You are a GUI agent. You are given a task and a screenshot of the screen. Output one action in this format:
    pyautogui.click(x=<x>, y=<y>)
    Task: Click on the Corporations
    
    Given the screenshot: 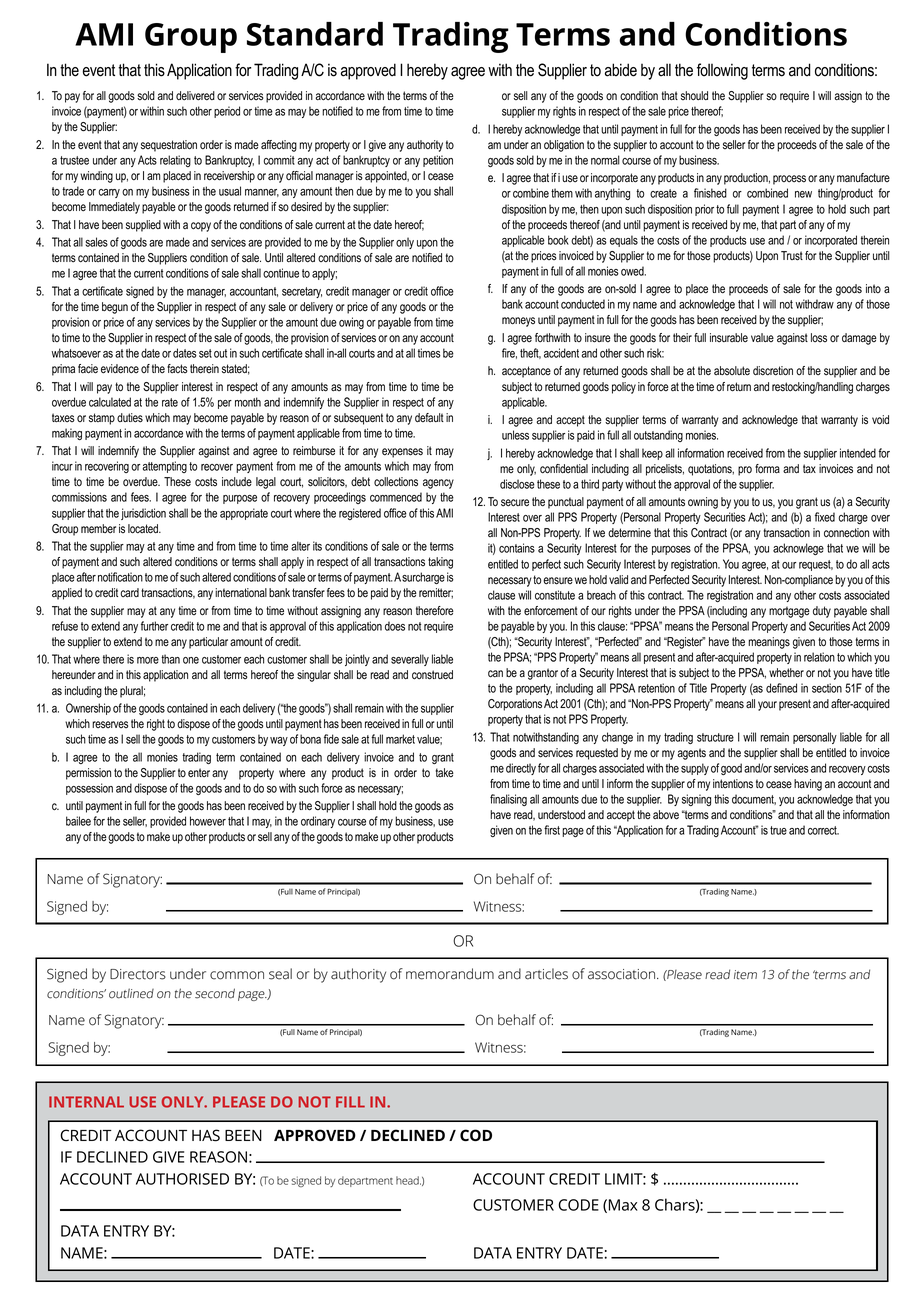 What is the action you would take?
    pyautogui.click(x=515, y=705)
